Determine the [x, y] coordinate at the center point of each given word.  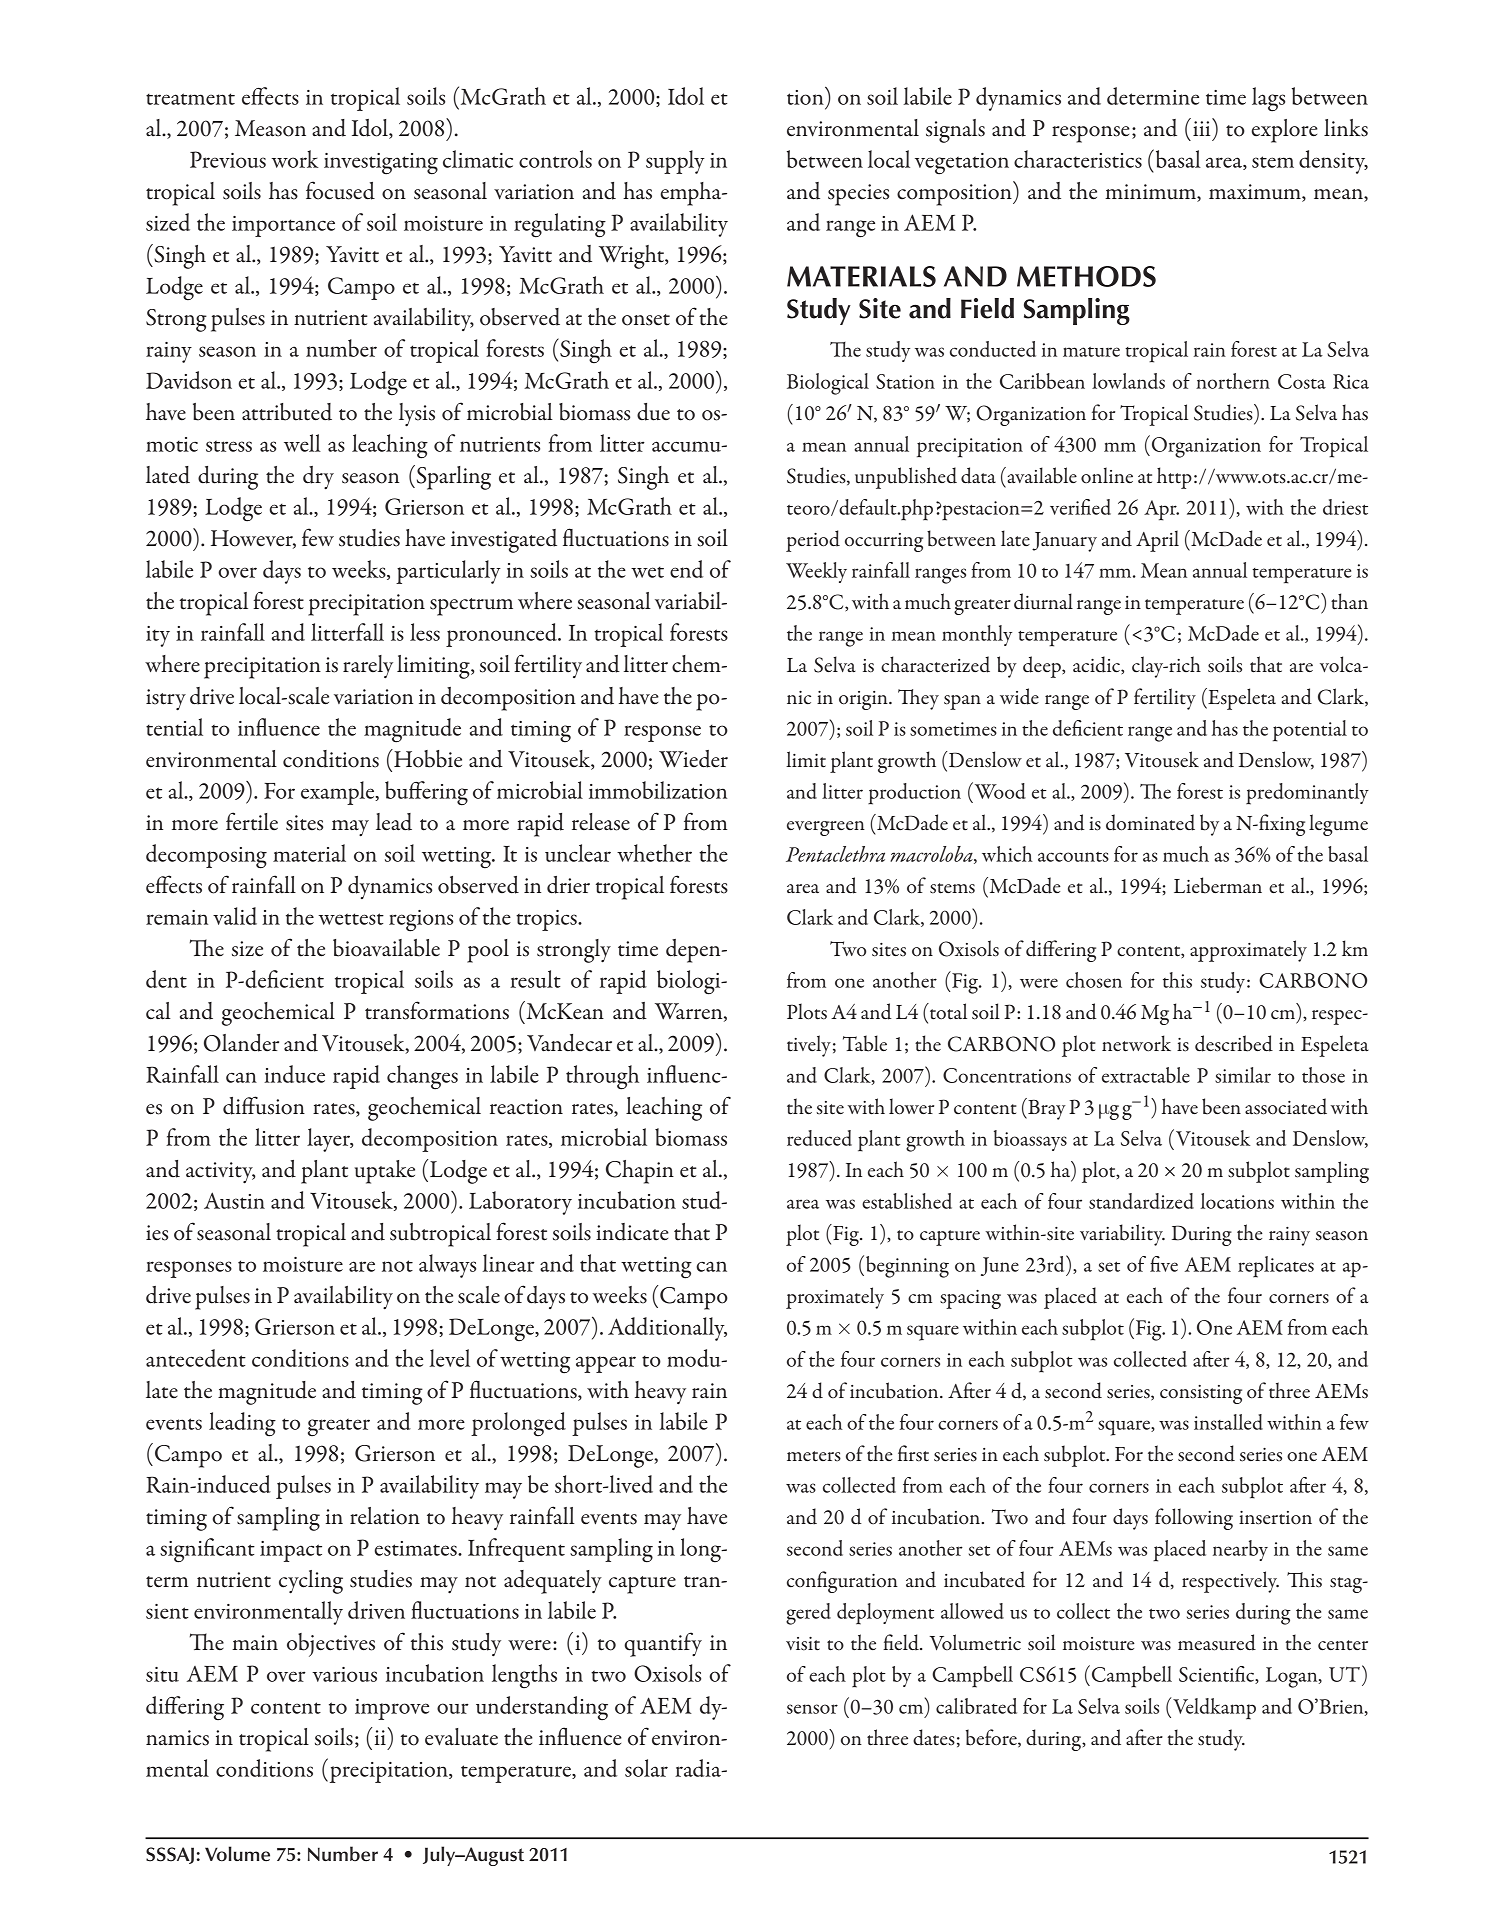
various [344, 1674]
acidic [1097, 665]
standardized [1141, 1201]
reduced [819, 1138]
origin [864, 700]
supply [675, 162]
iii [1201, 128]
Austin [234, 1200]
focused [340, 190]
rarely [368, 666]
